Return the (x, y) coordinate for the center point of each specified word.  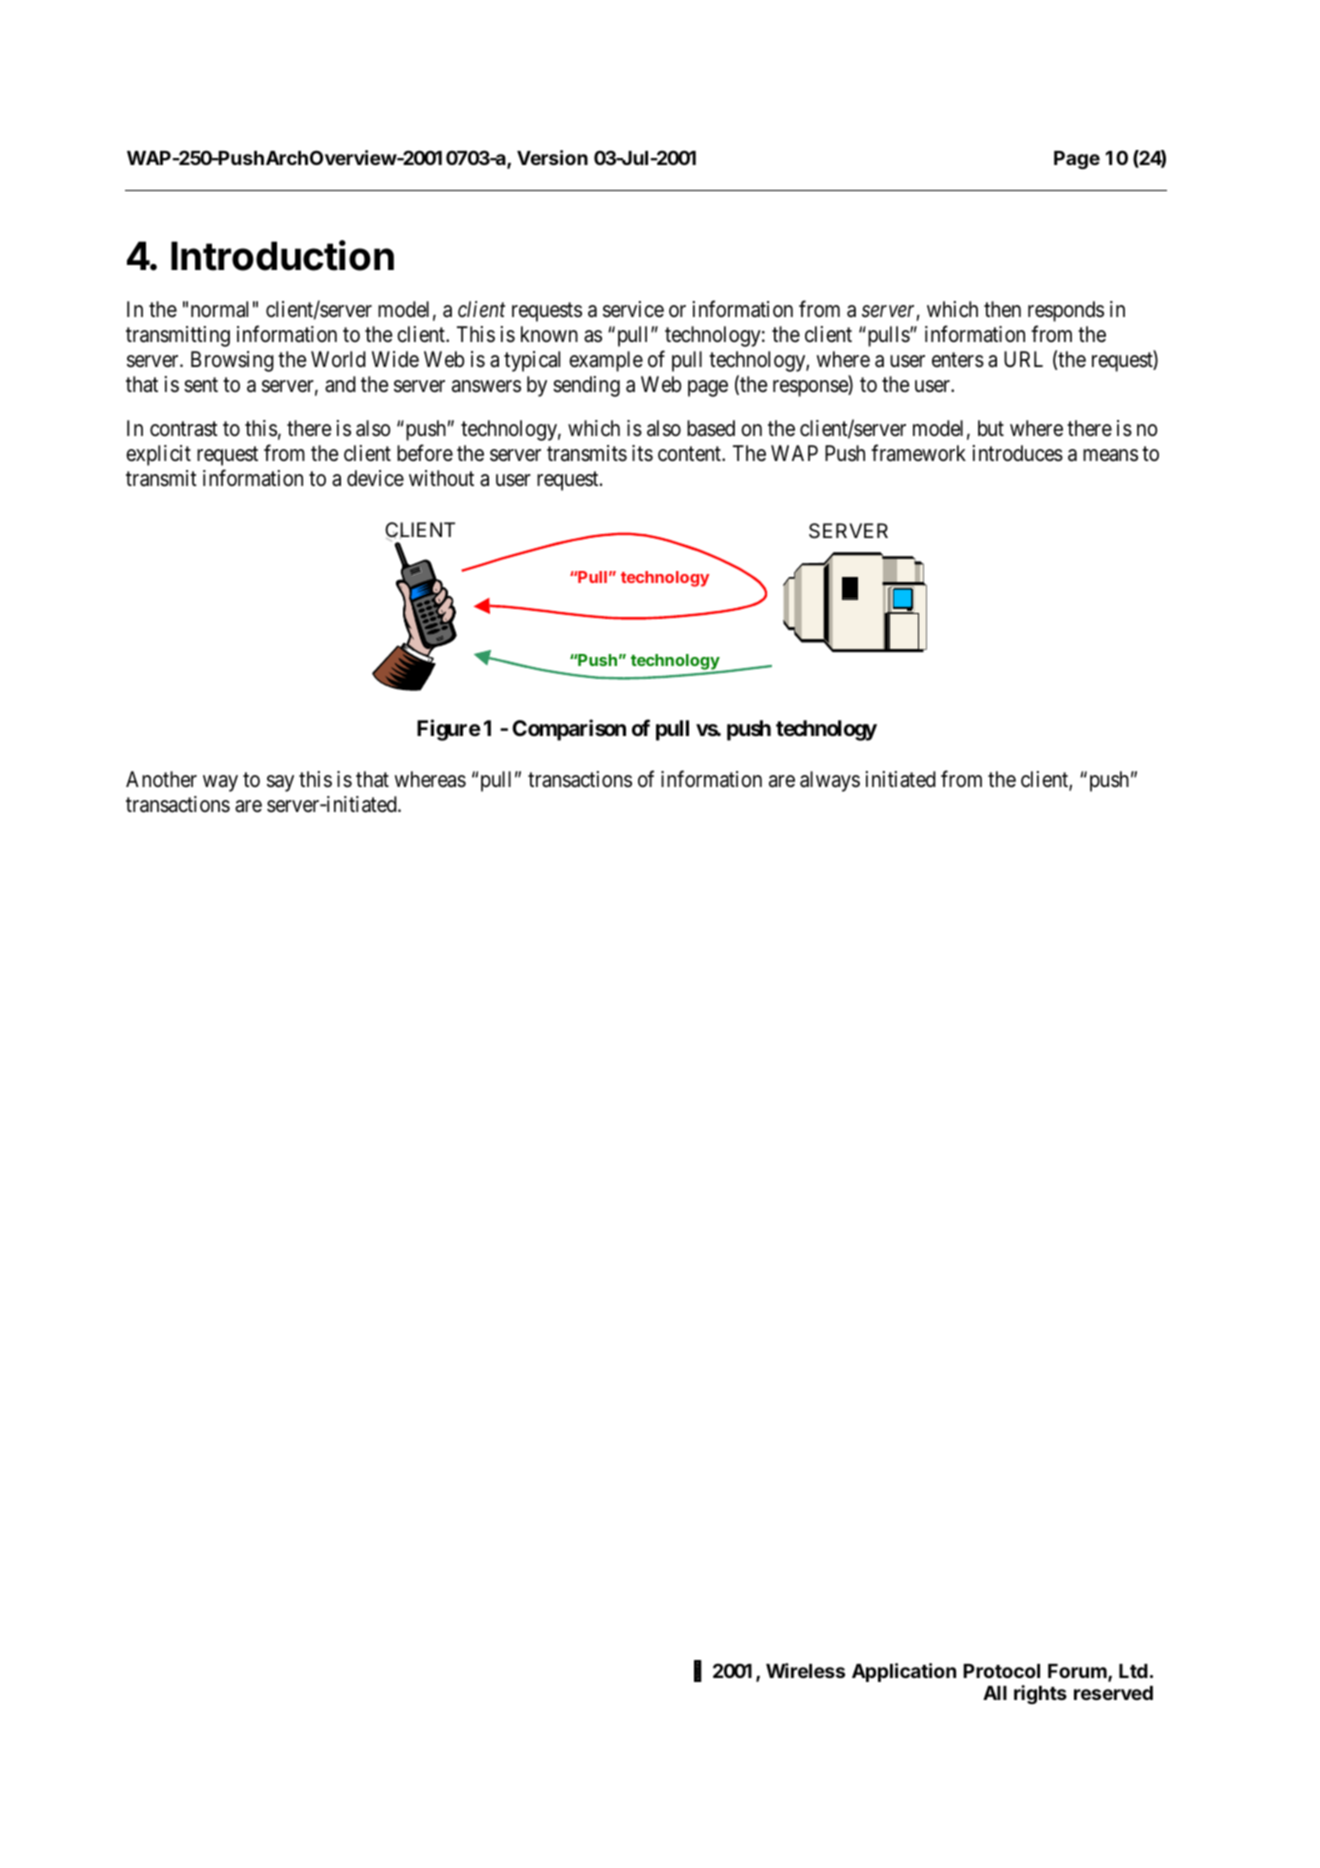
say (280, 783)
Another (161, 779)
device (375, 478)
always (830, 781)
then (1002, 309)
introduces (1018, 453)
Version (552, 157)
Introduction (282, 255)
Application (904, 1672)
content (690, 454)
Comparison (569, 730)
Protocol (1001, 1671)
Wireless (805, 1670)
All (995, 1693)
